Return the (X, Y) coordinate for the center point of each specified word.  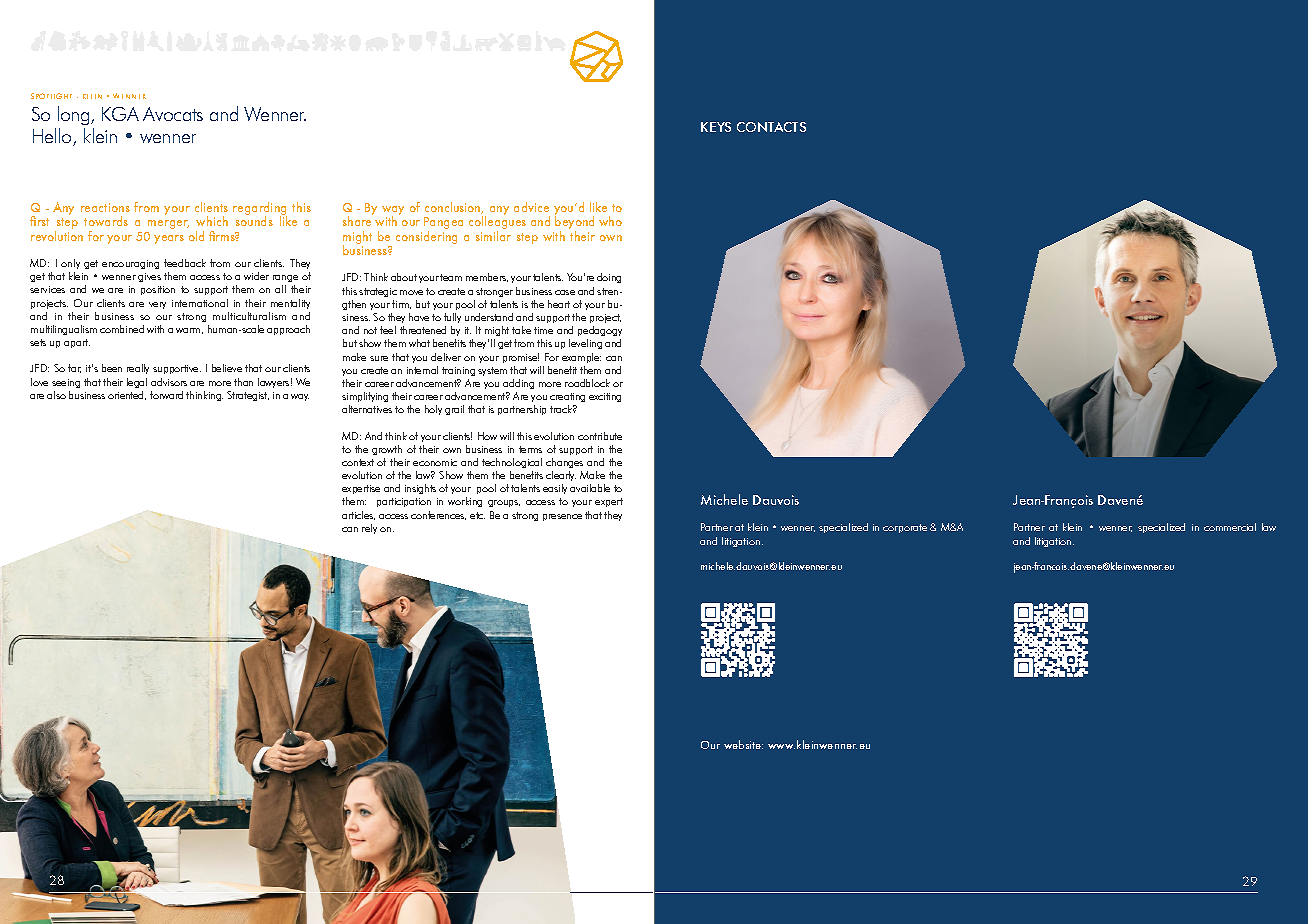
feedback (185, 263)
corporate (905, 528)
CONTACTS (771, 127)
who (610, 221)
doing (609, 278)
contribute (600, 436)
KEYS (716, 127)
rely (369, 529)
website (743, 744)
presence (562, 517)
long (75, 115)
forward (166, 395)
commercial (1230, 527)
